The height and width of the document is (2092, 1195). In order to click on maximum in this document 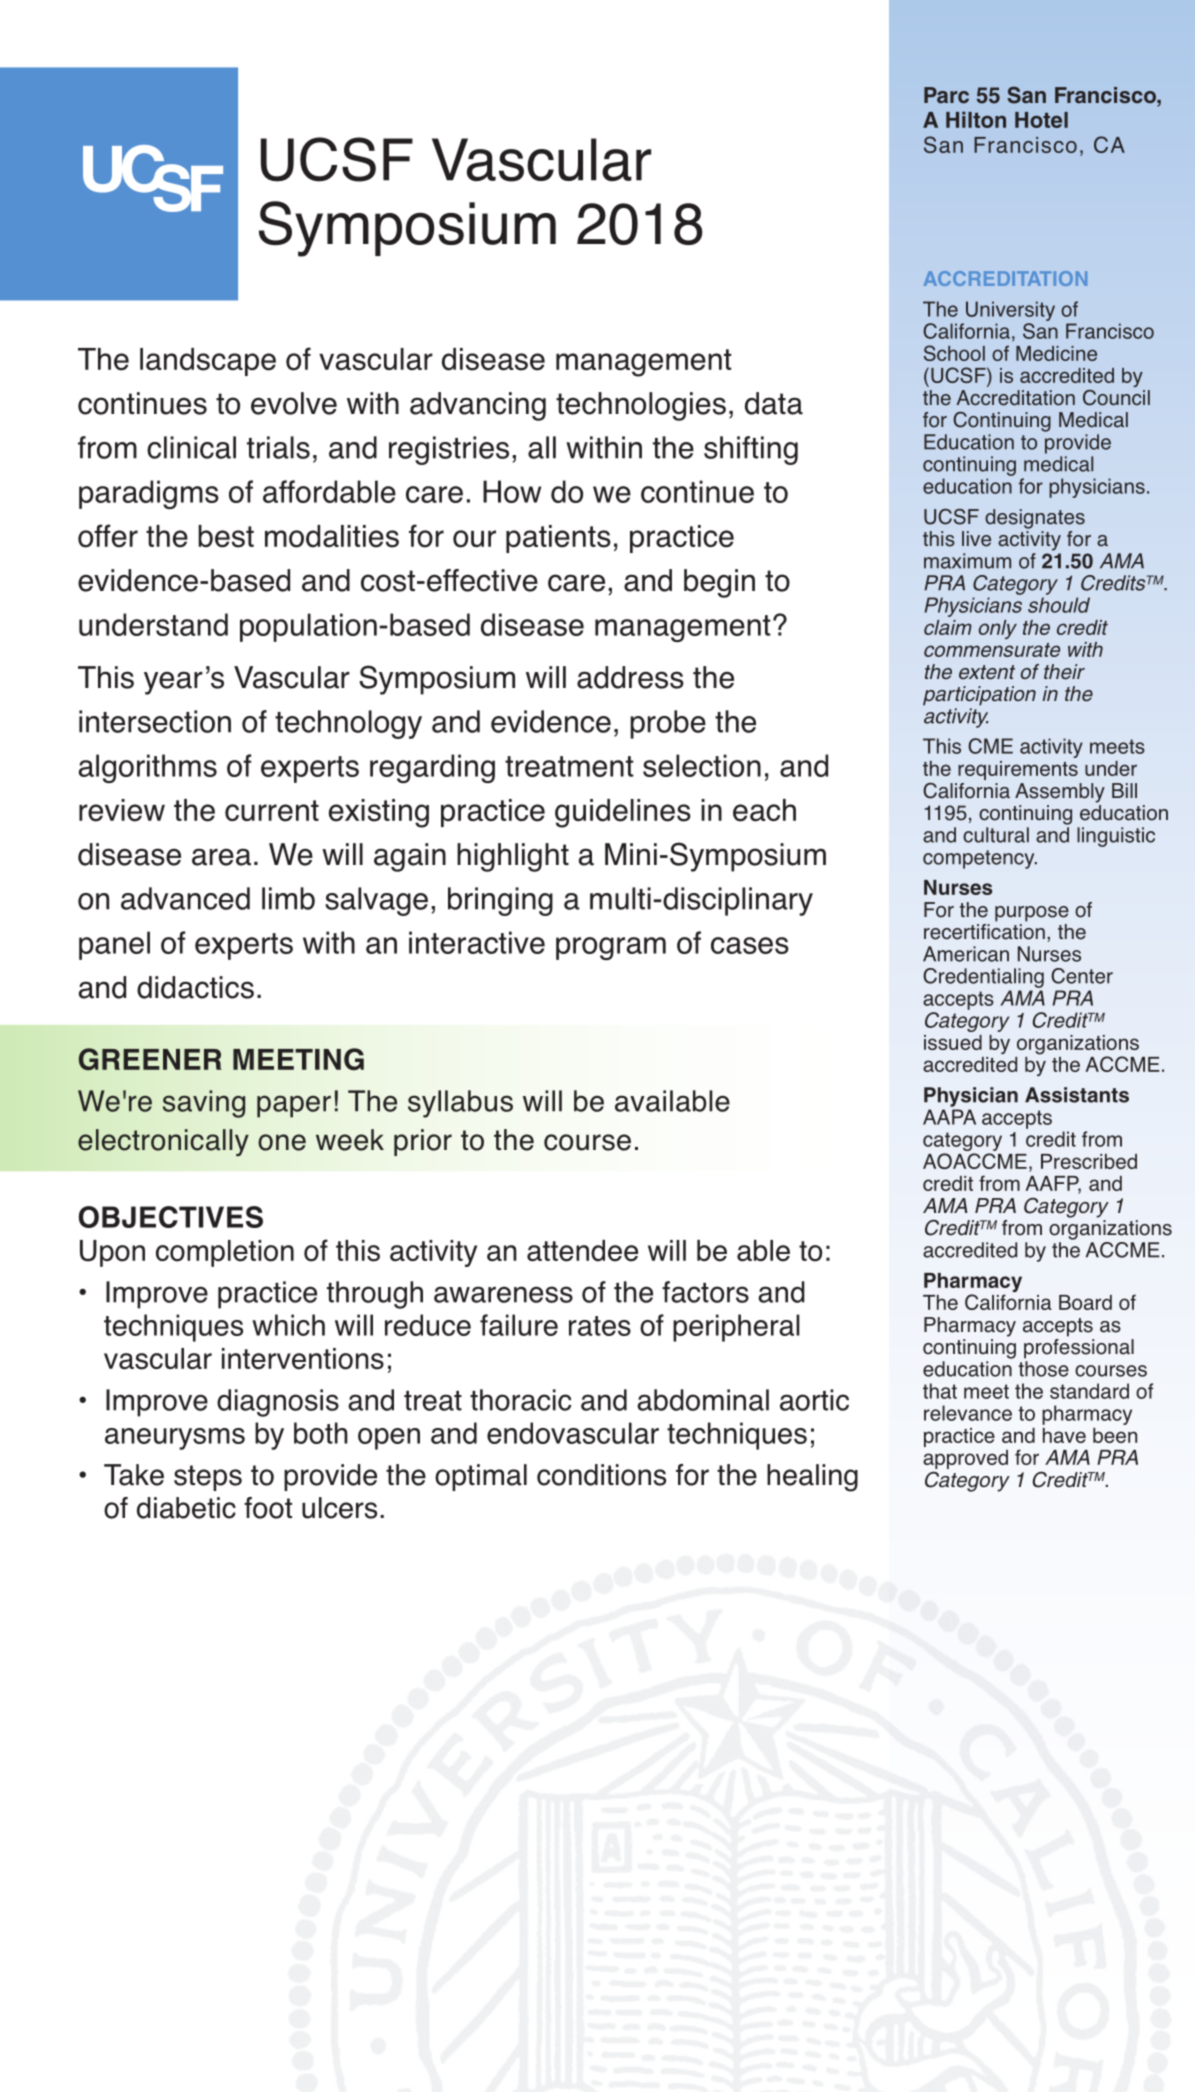, I will do `click(967, 561)`.
